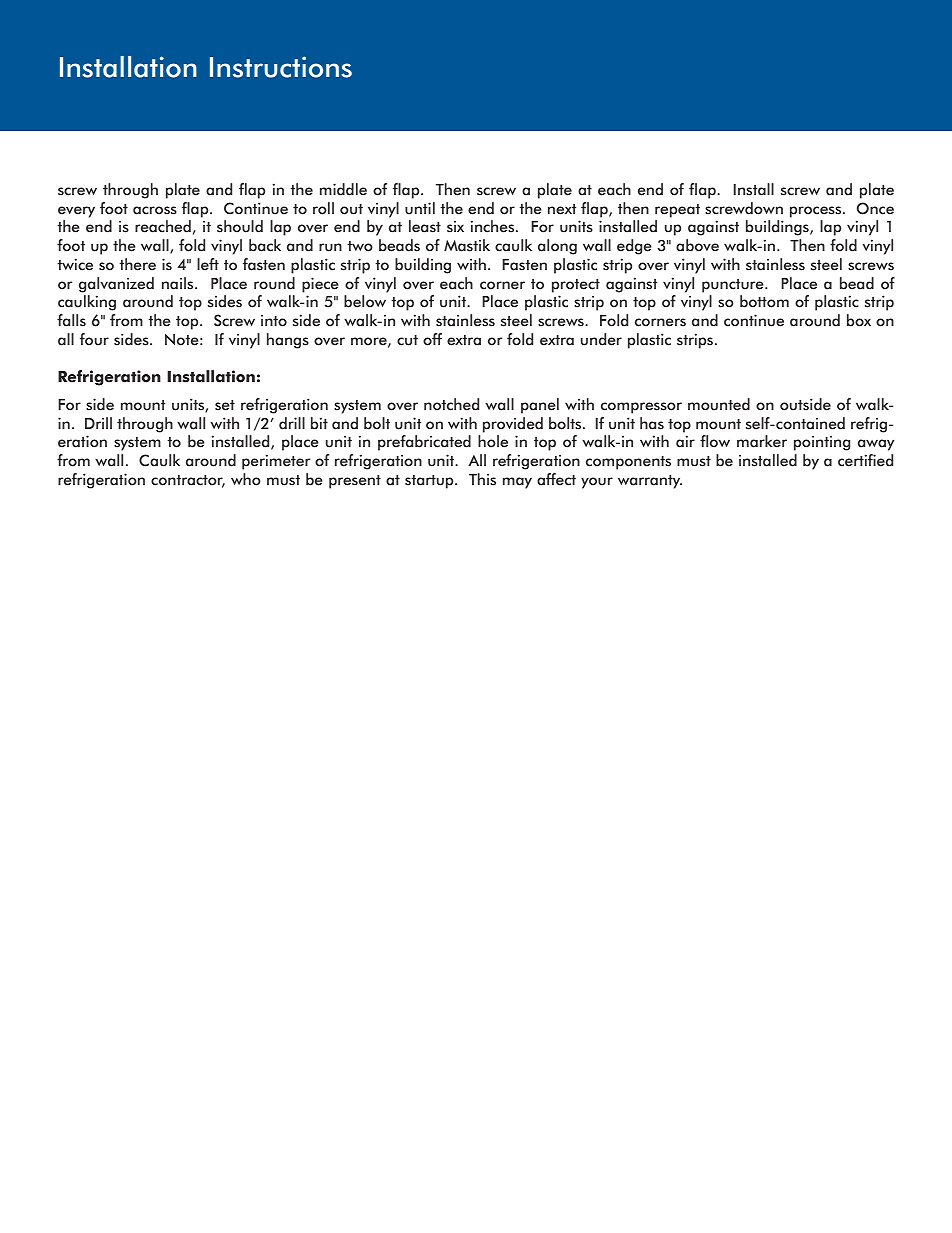 The width and height of the image is (952, 1233). I want to click on nails, so click(179, 283).
